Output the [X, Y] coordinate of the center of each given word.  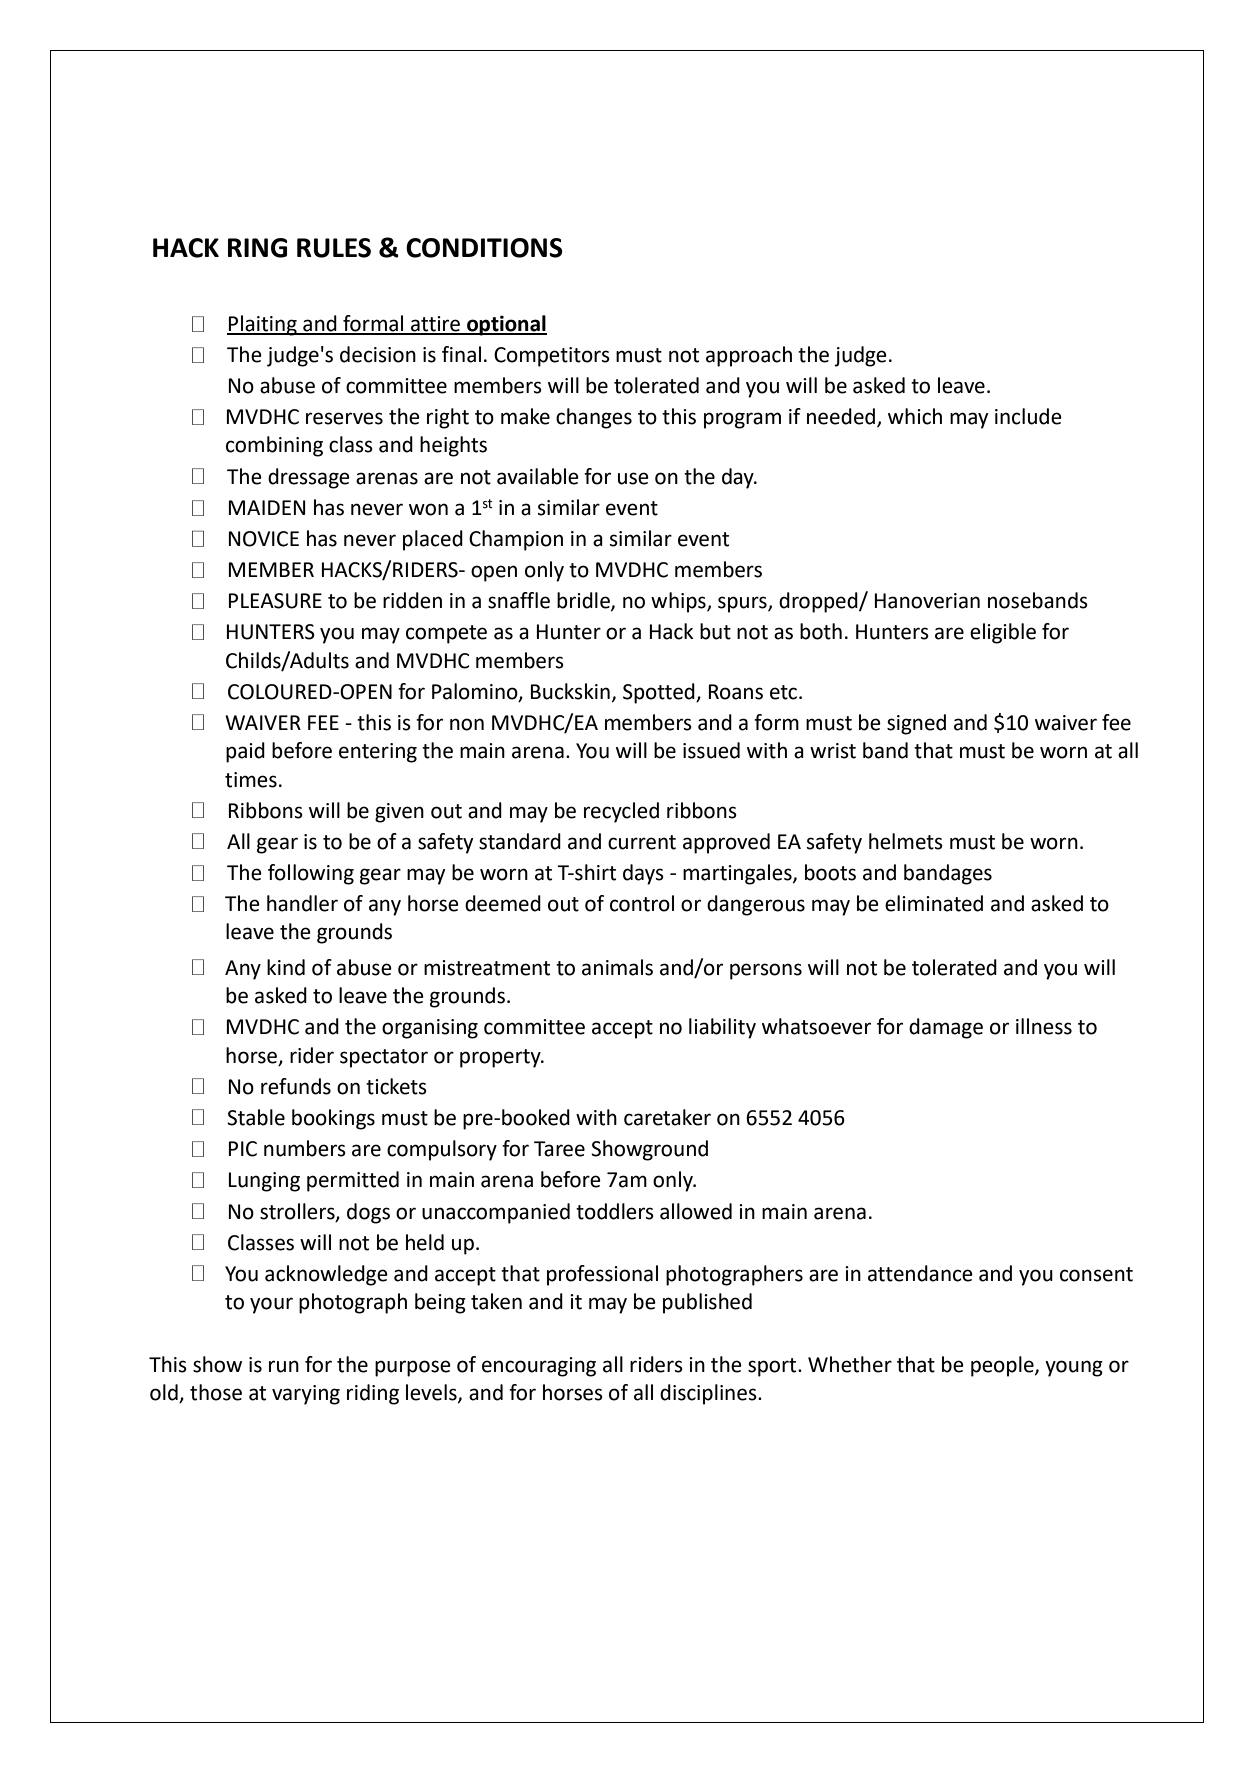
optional [506, 325]
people [1003, 1366]
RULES [334, 248]
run [284, 1366]
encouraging [539, 1367]
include [1028, 416]
